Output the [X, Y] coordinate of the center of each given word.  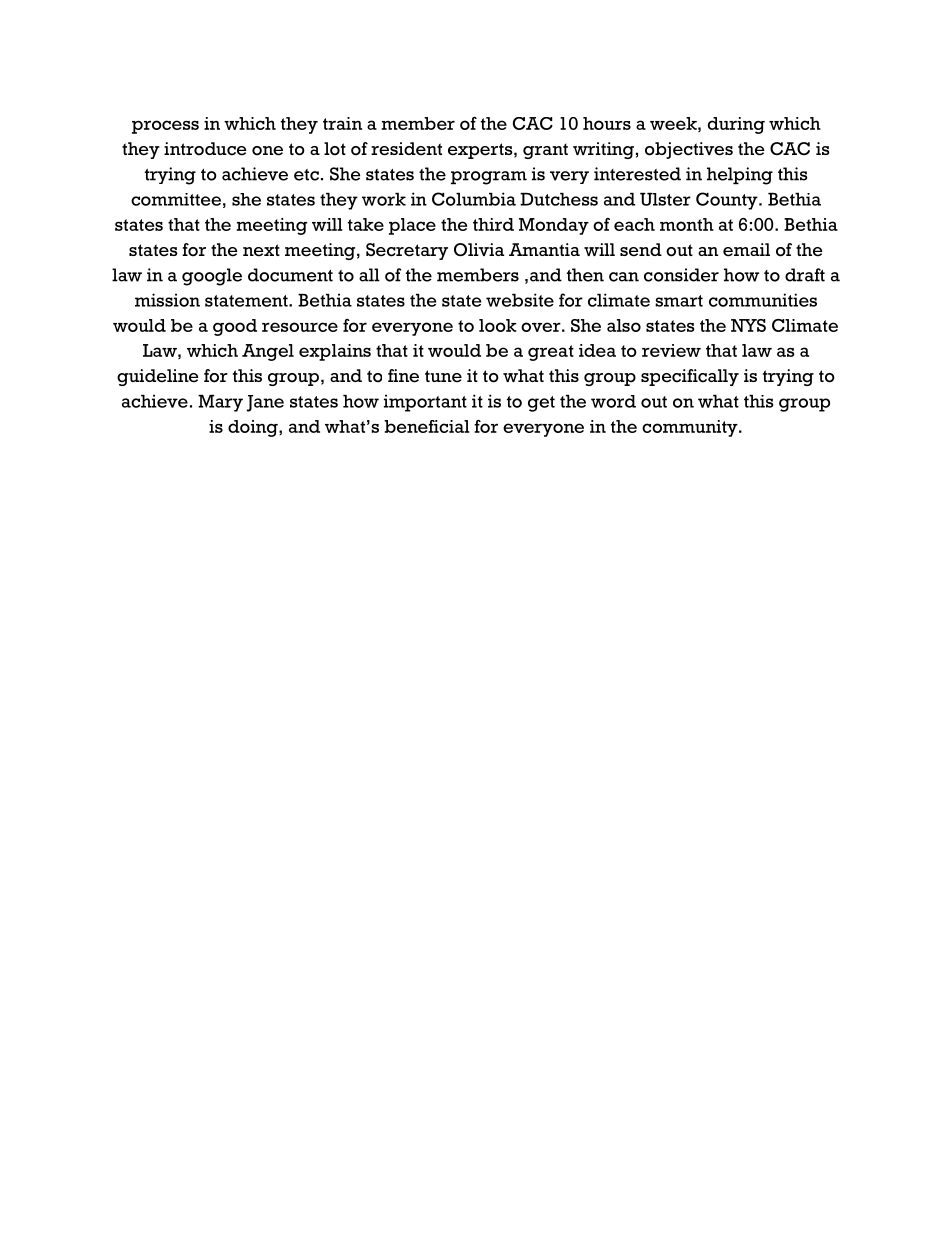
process [165, 127]
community [691, 428]
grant [545, 151]
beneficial [427, 426]
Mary [220, 403]
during [736, 125]
